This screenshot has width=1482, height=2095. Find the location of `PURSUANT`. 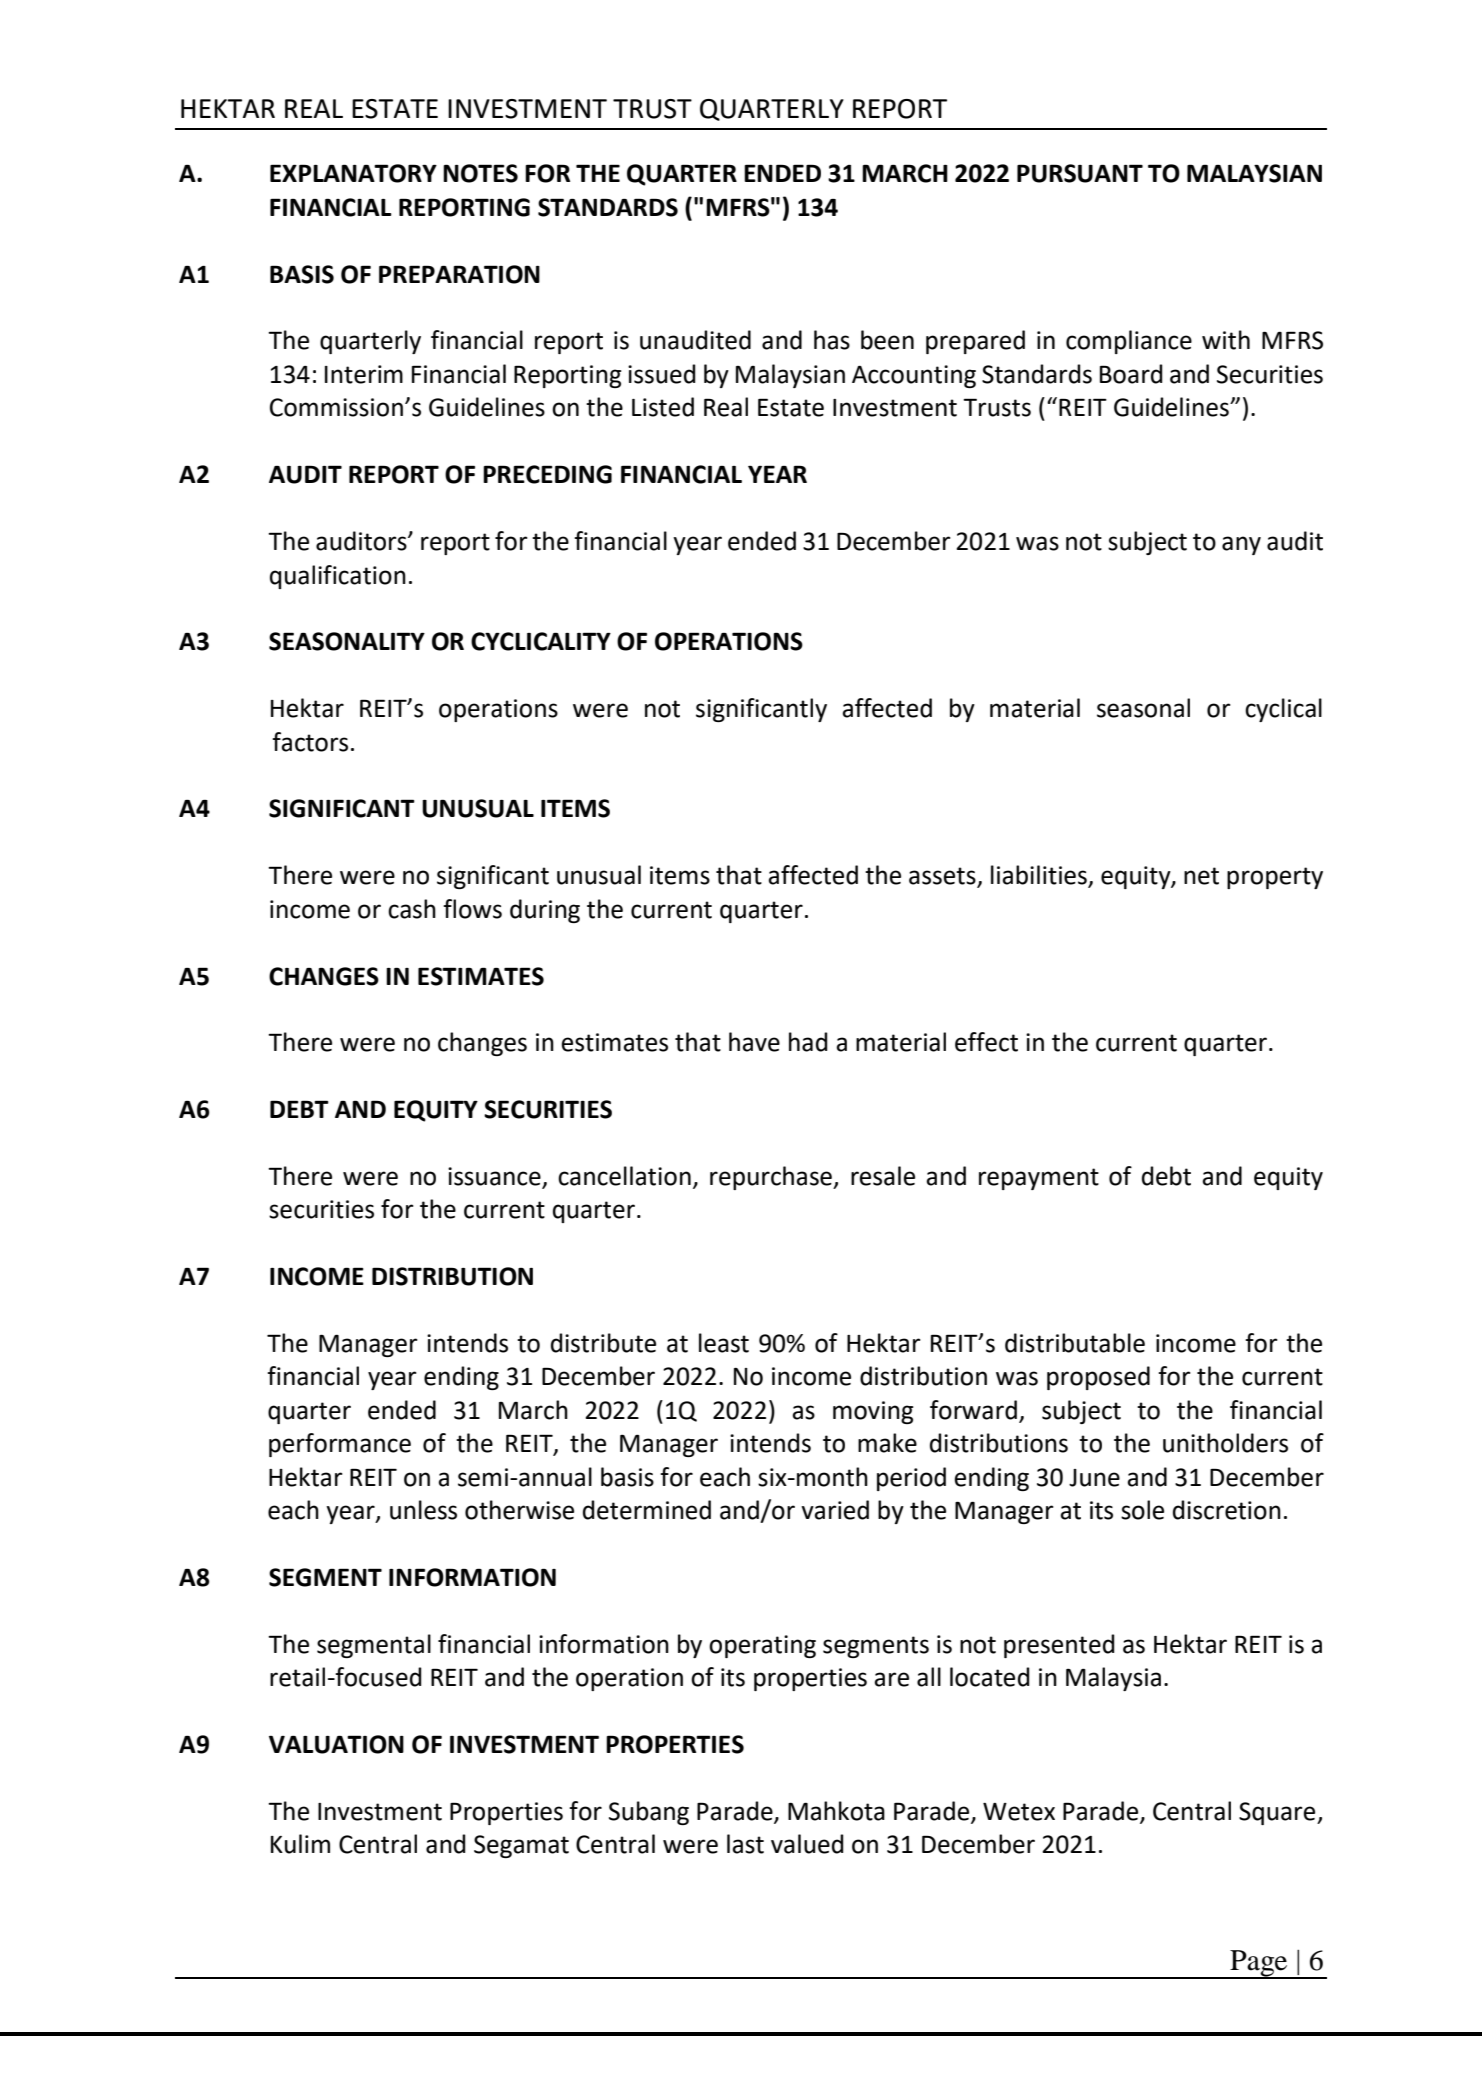

PURSUANT is located at coordinates (1080, 173).
